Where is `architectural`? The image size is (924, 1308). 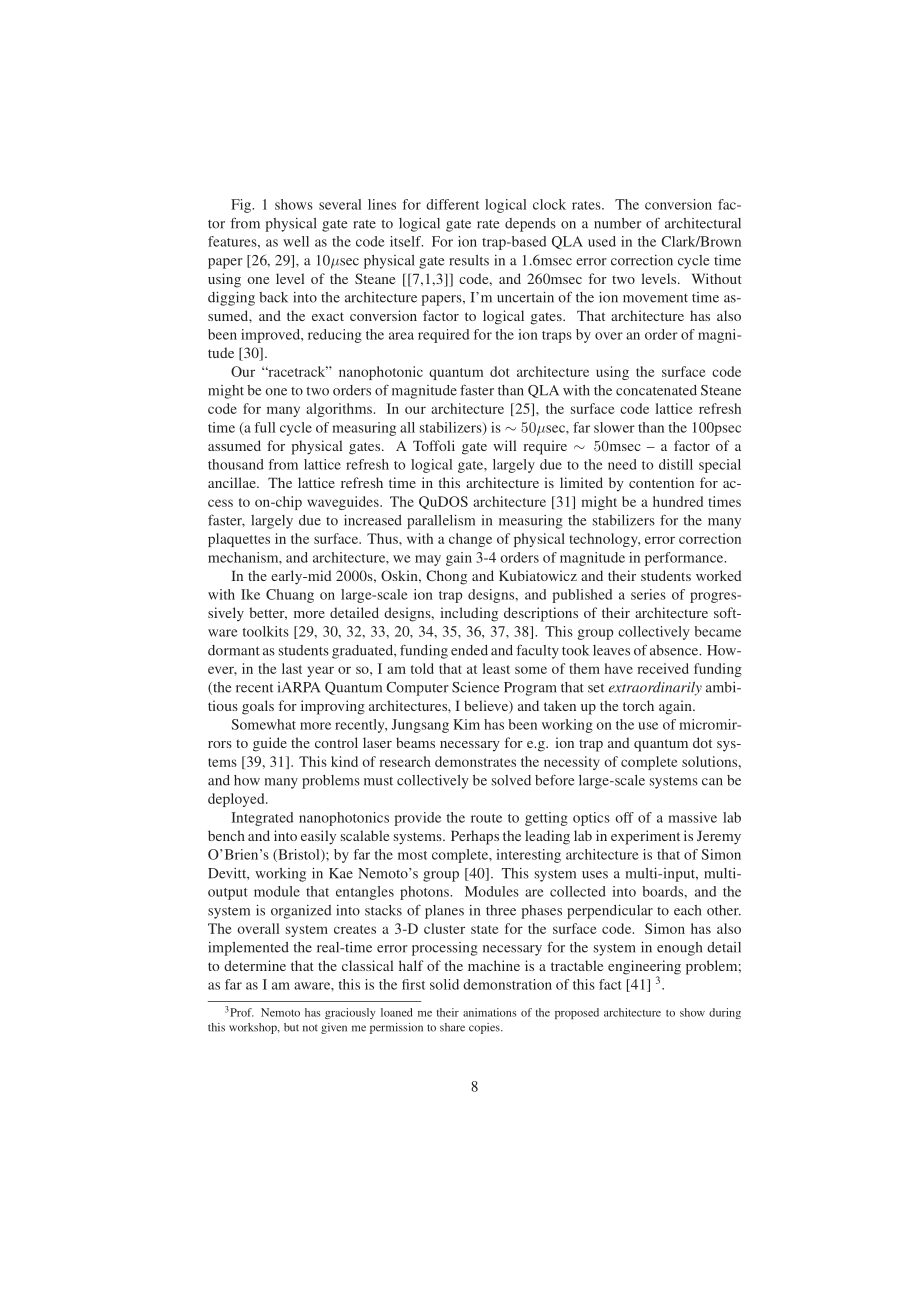
architectural is located at coordinates (703, 223).
